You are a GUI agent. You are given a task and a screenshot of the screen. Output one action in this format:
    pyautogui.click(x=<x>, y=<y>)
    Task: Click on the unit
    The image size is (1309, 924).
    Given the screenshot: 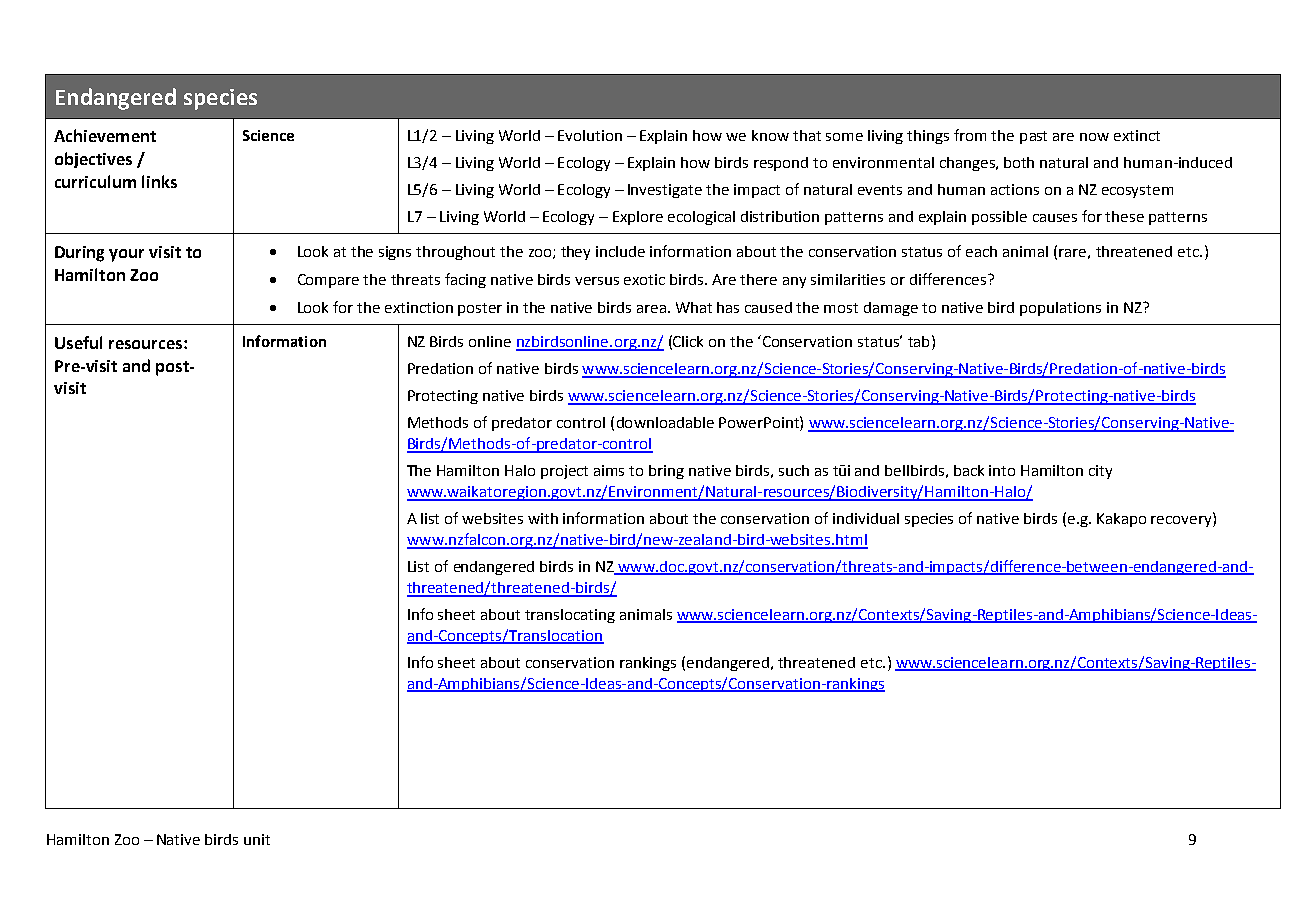 What is the action you would take?
    pyautogui.click(x=257, y=839)
